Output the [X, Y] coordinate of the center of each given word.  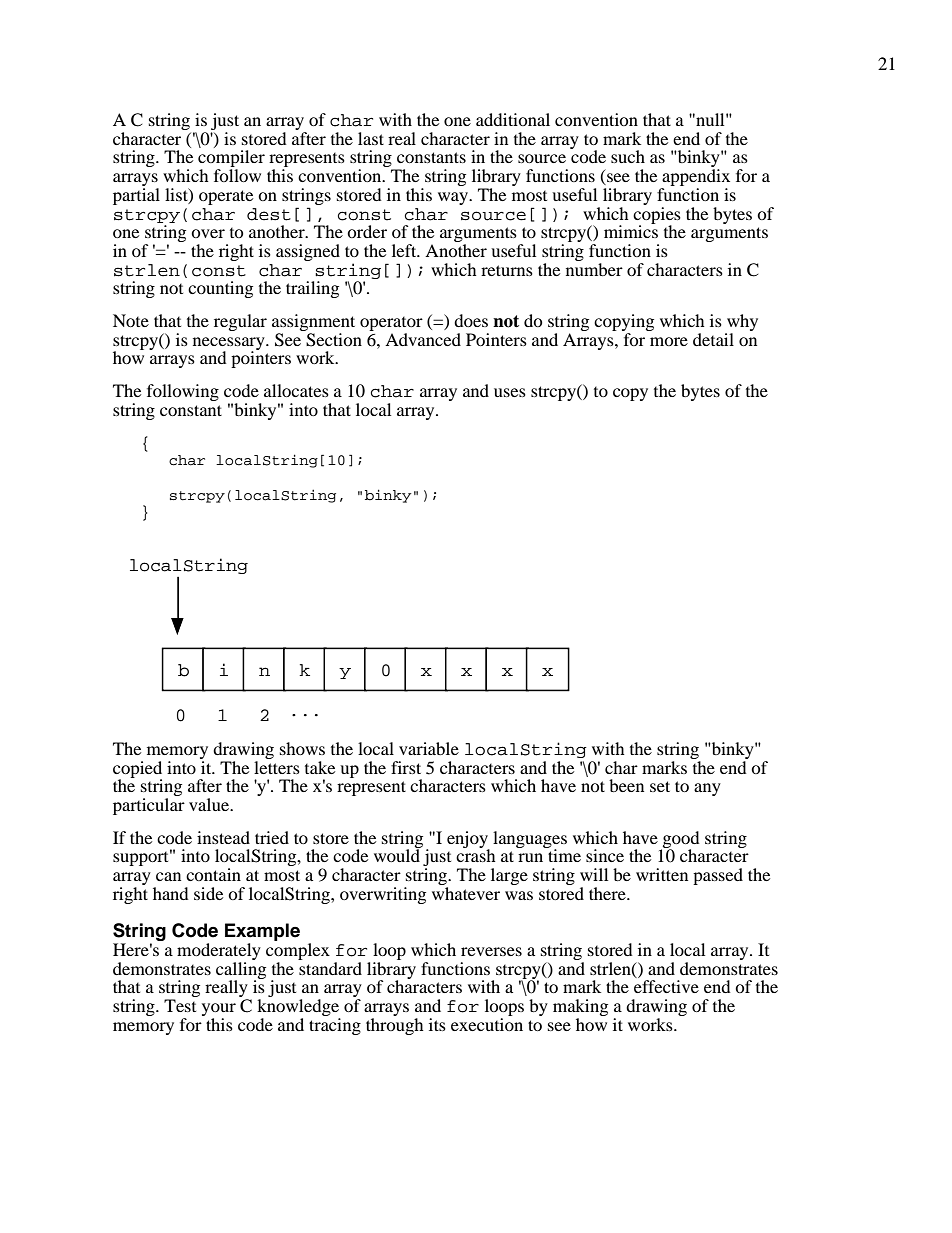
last [371, 138]
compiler [231, 160]
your [219, 1009]
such [628, 156]
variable [429, 748]
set [660, 786]
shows [302, 748]
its [437, 1024]
